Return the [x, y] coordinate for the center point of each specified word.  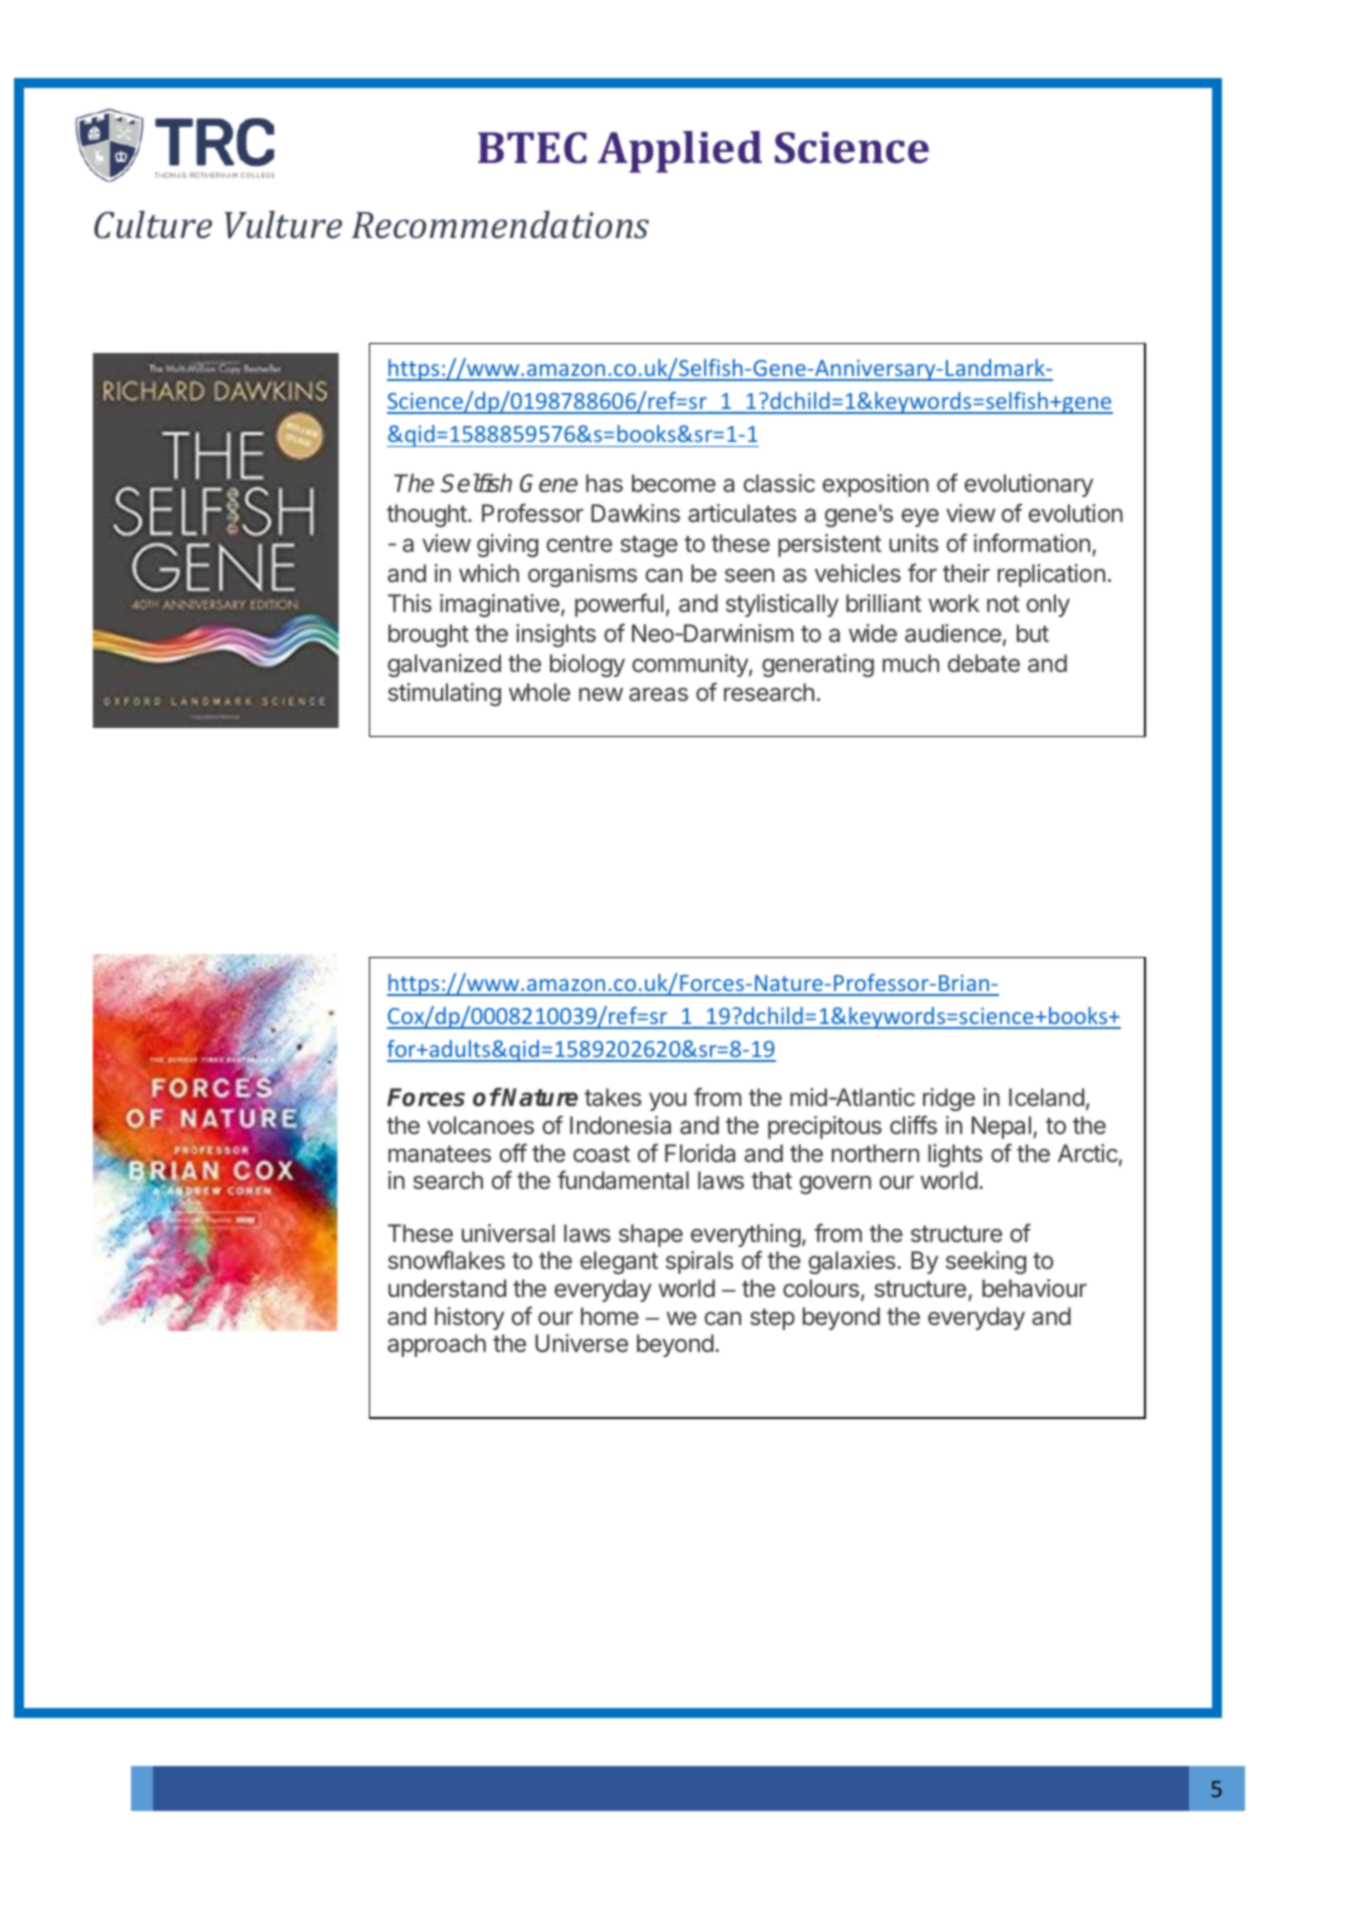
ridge [949, 1099]
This [410, 603]
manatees [439, 1154]
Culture [153, 225]
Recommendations [500, 225]
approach [437, 1345]
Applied [680, 152]
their [966, 573]
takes [612, 1097]
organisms [582, 575]
